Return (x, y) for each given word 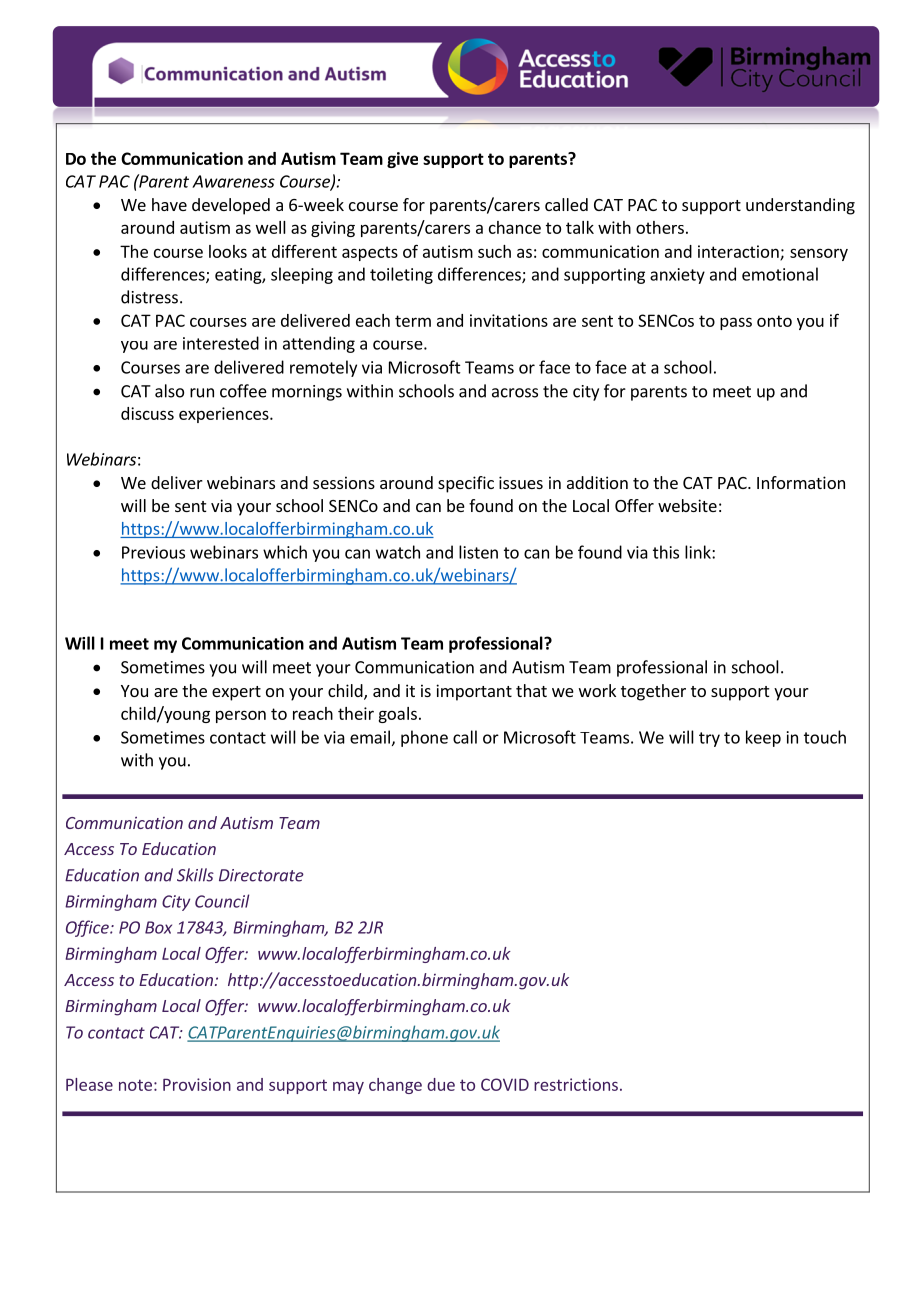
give (402, 160)
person (241, 716)
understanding (800, 206)
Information (801, 482)
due (441, 1084)
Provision (197, 1084)
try (709, 739)
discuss (147, 413)
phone (424, 738)
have (169, 204)
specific (466, 484)
